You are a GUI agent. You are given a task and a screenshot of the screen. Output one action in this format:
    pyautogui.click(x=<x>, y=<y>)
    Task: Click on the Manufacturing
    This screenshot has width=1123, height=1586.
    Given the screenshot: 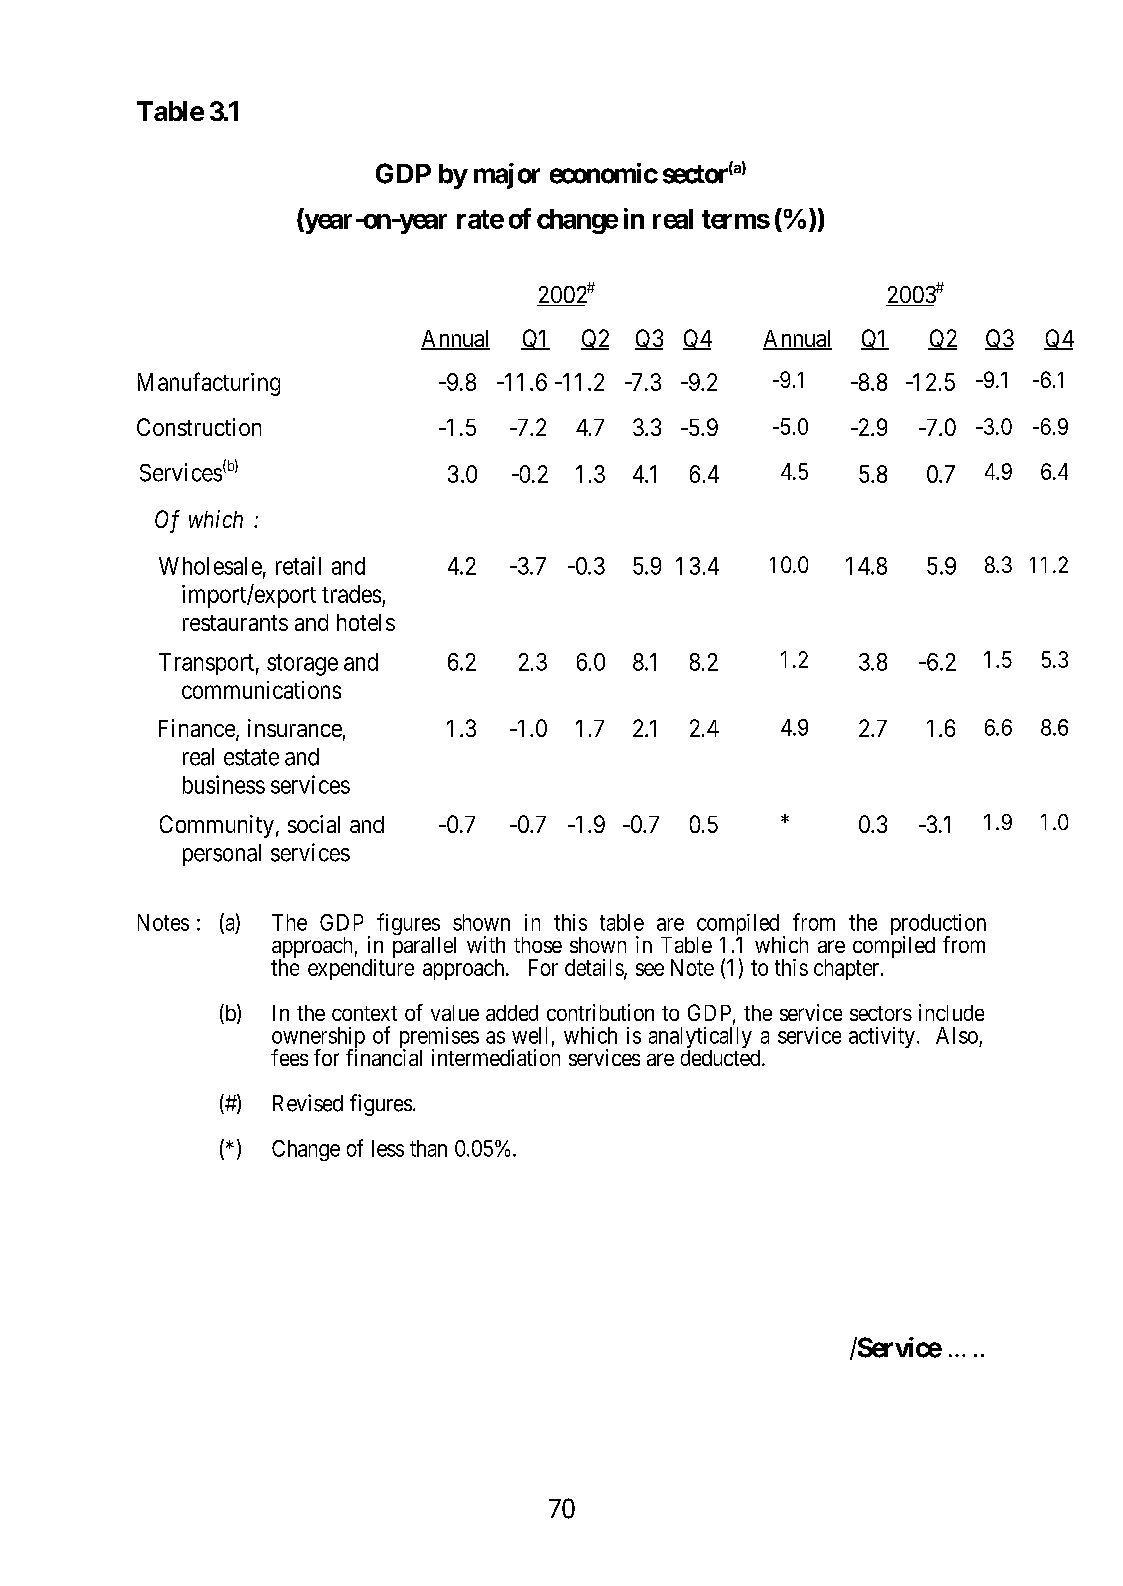 What is the action you would take?
    pyautogui.click(x=209, y=384)
